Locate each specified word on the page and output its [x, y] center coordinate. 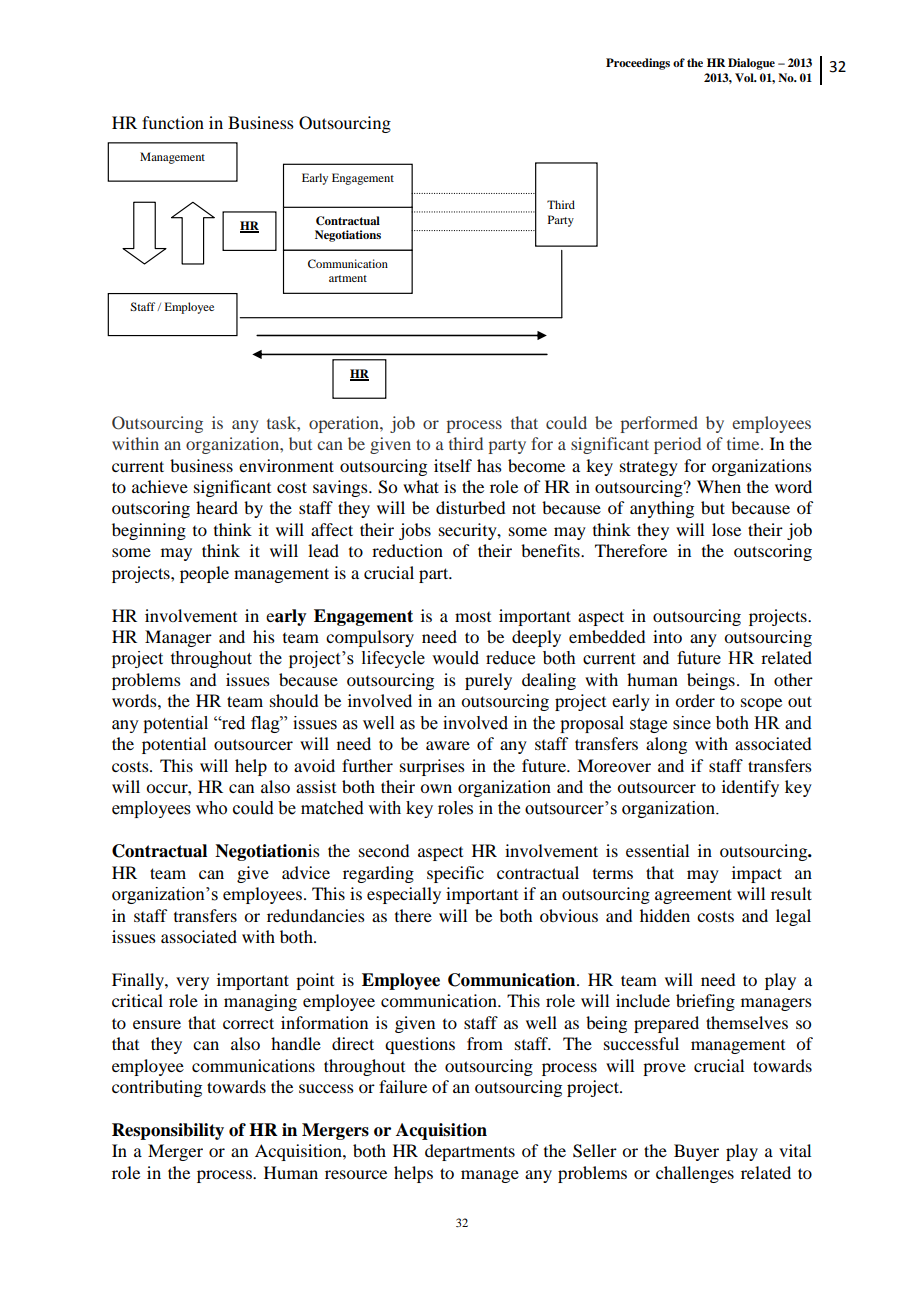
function [173, 122]
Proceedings [638, 64]
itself [453, 465]
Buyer [696, 1152]
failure [403, 1086]
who [211, 808]
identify [750, 788]
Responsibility [168, 1131]
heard [217, 507]
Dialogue [751, 64]
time [744, 443]
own [436, 788]
